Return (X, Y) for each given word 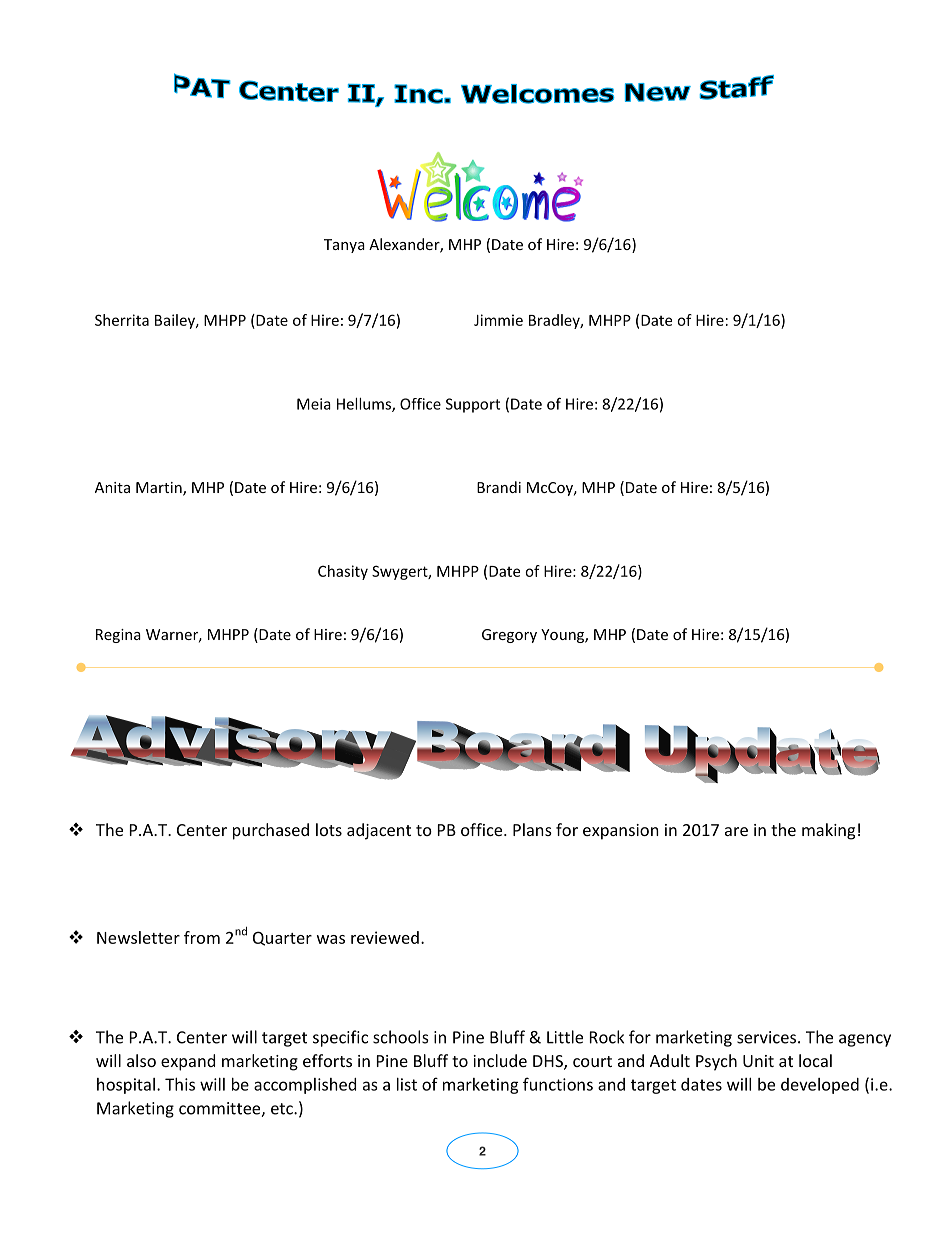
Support (473, 405)
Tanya (344, 246)
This (180, 1084)
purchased (271, 831)
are (736, 831)
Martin (160, 489)
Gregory (509, 636)
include (500, 1060)
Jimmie (498, 320)
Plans (532, 829)
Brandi (499, 487)
